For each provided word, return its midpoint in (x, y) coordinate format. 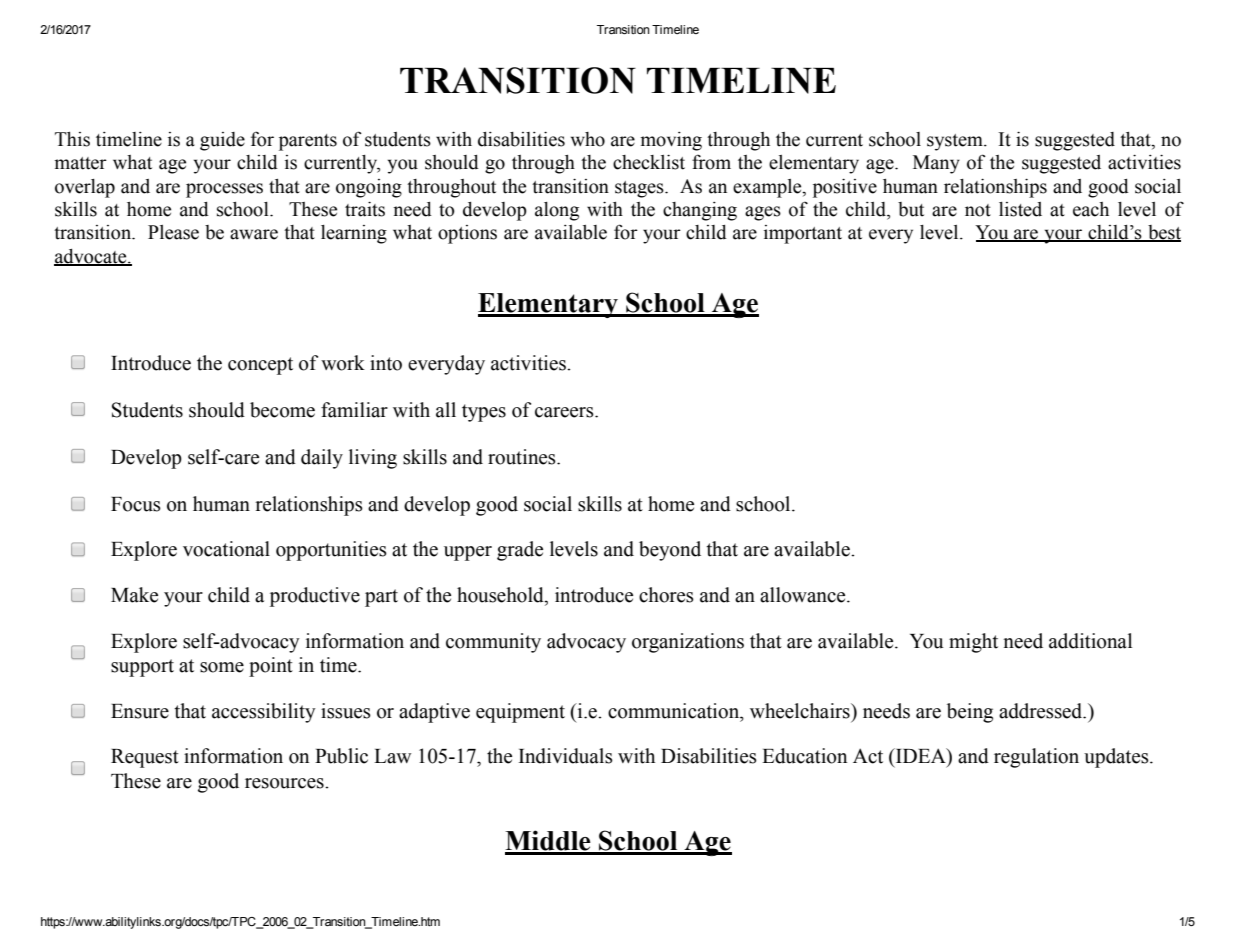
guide (222, 141)
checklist (649, 162)
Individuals (566, 756)
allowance (804, 595)
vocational (226, 549)
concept (260, 366)
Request (145, 758)
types (484, 413)
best (1163, 233)
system (956, 142)
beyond (670, 551)
